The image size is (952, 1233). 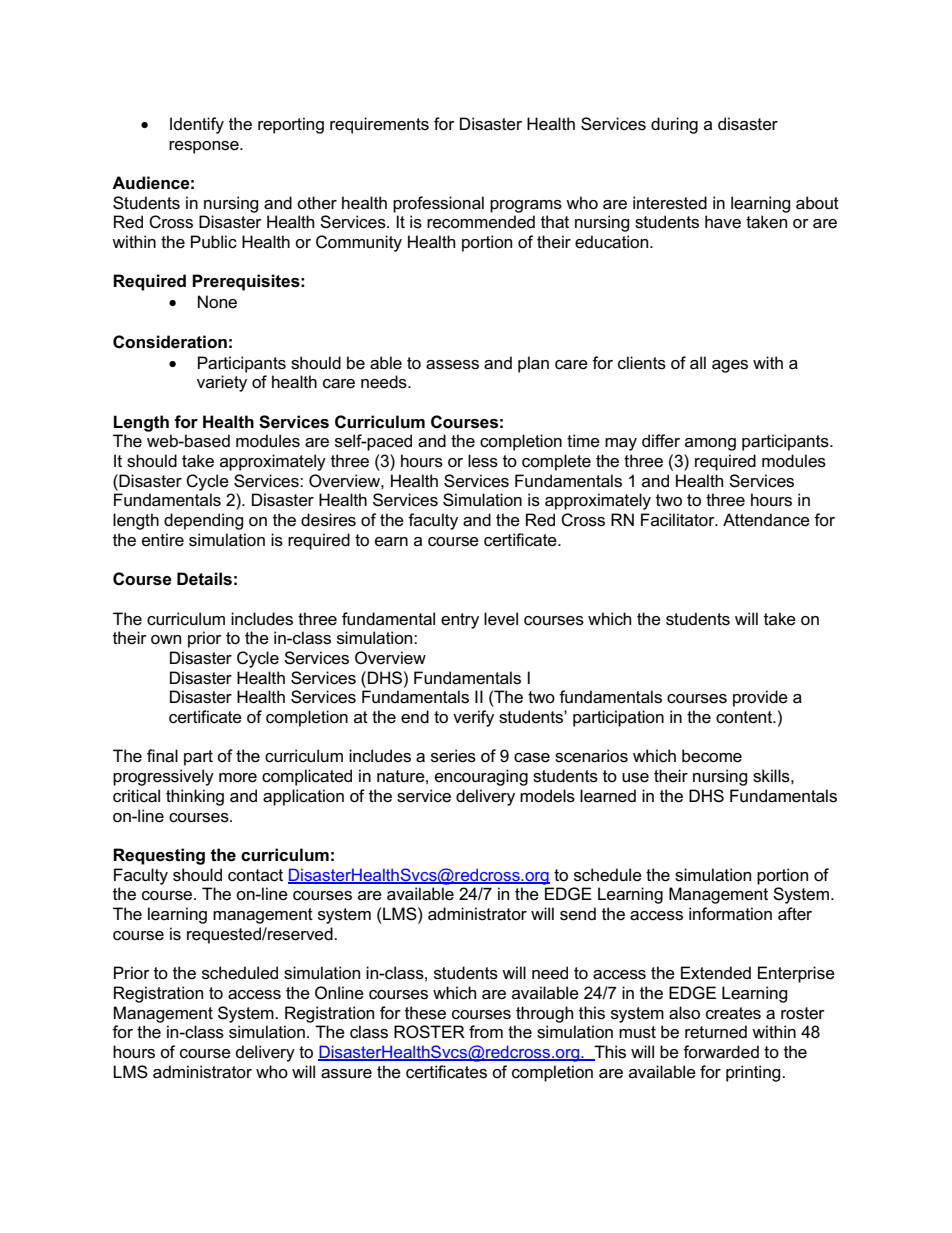 I want to click on Attendance, so click(x=766, y=520).
